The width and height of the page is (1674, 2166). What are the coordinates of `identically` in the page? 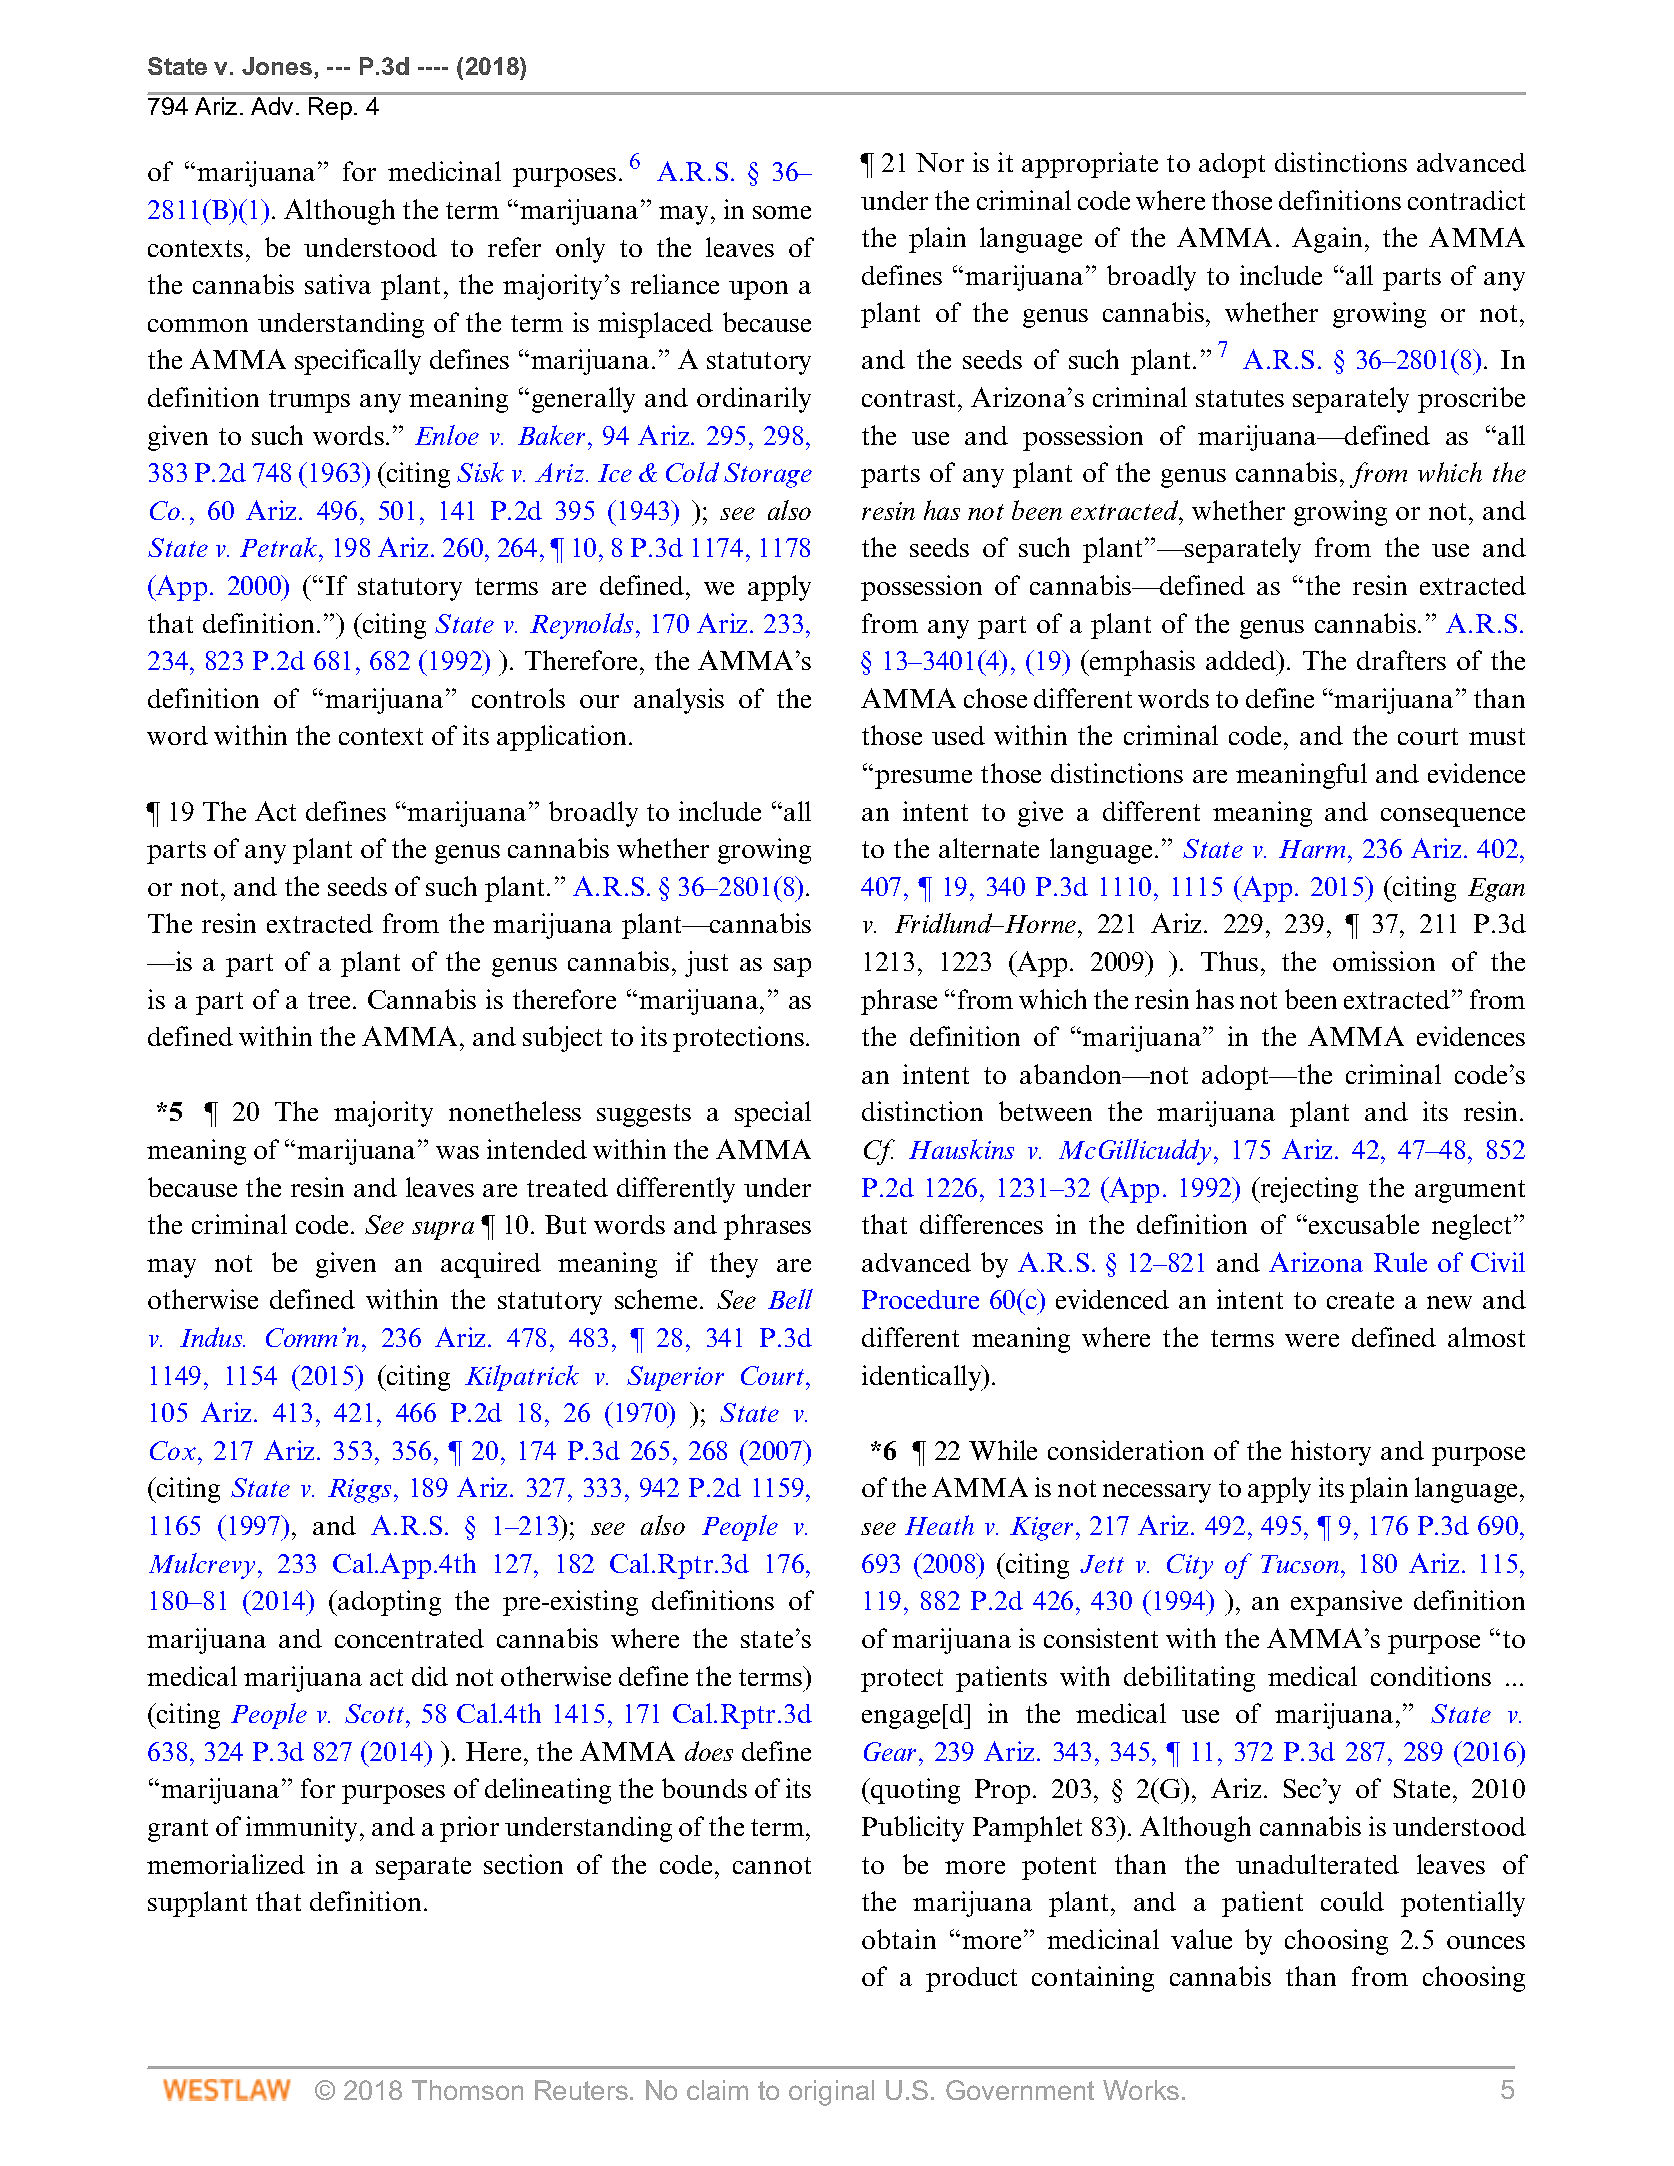 It's located at (923, 1378).
